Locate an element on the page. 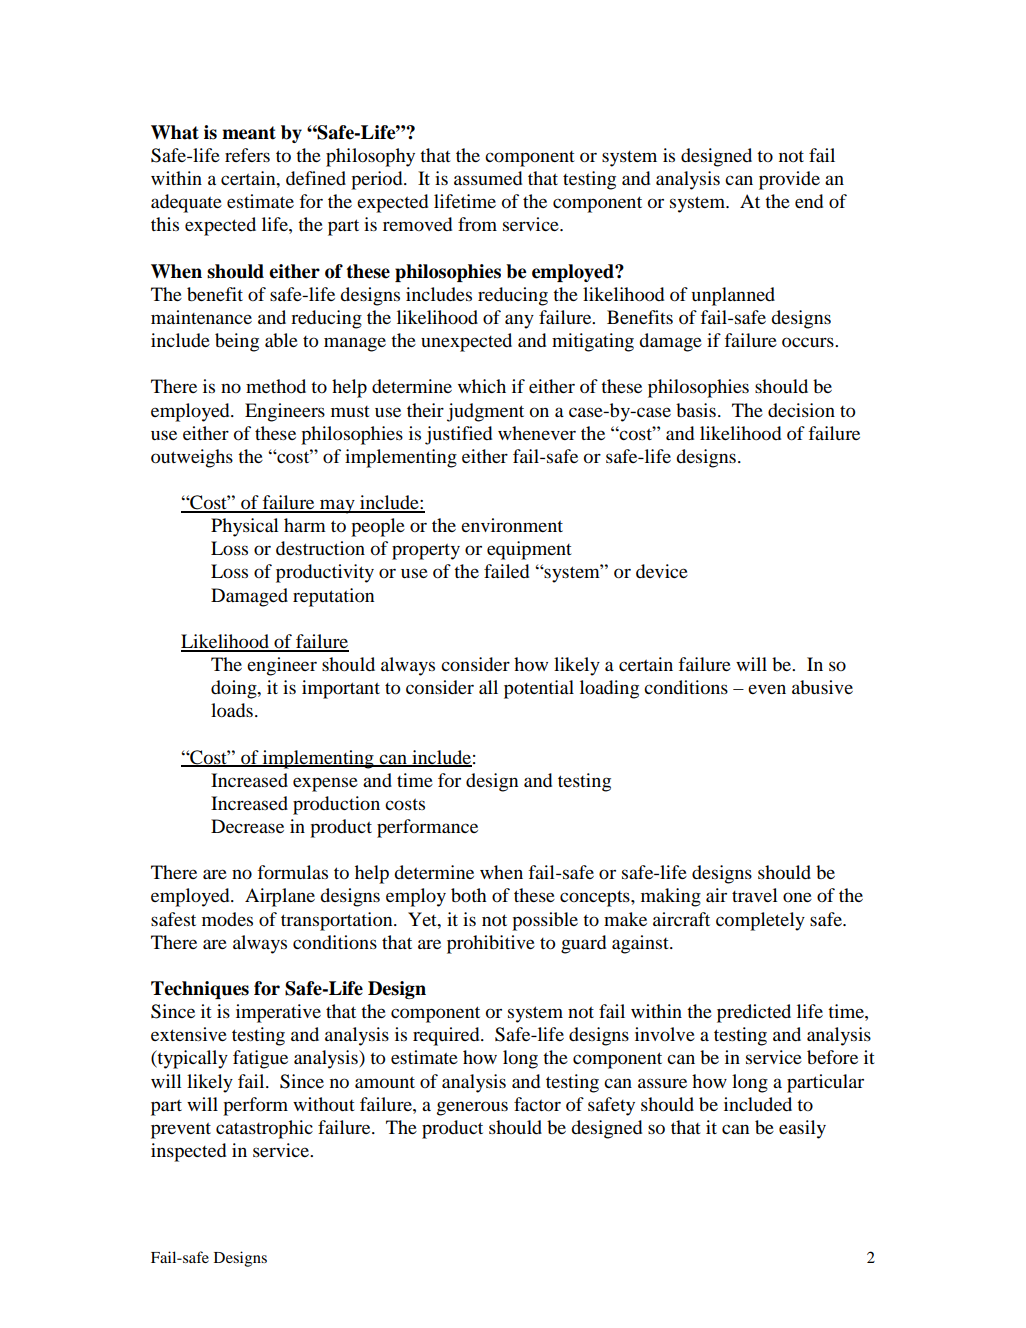  catastrophic is located at coordinates (264, 1129).
